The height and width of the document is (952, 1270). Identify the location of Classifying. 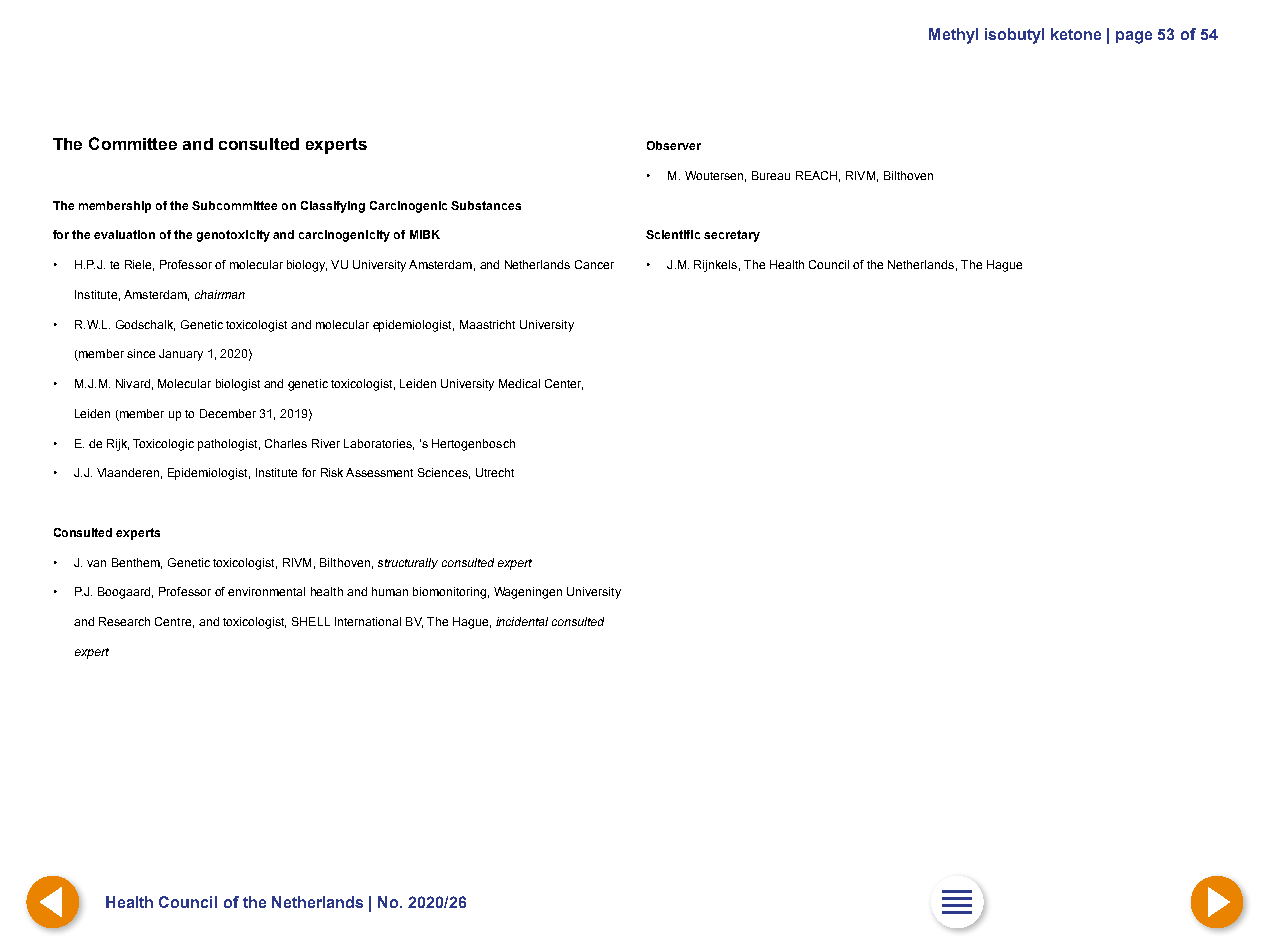
(333, 207).
